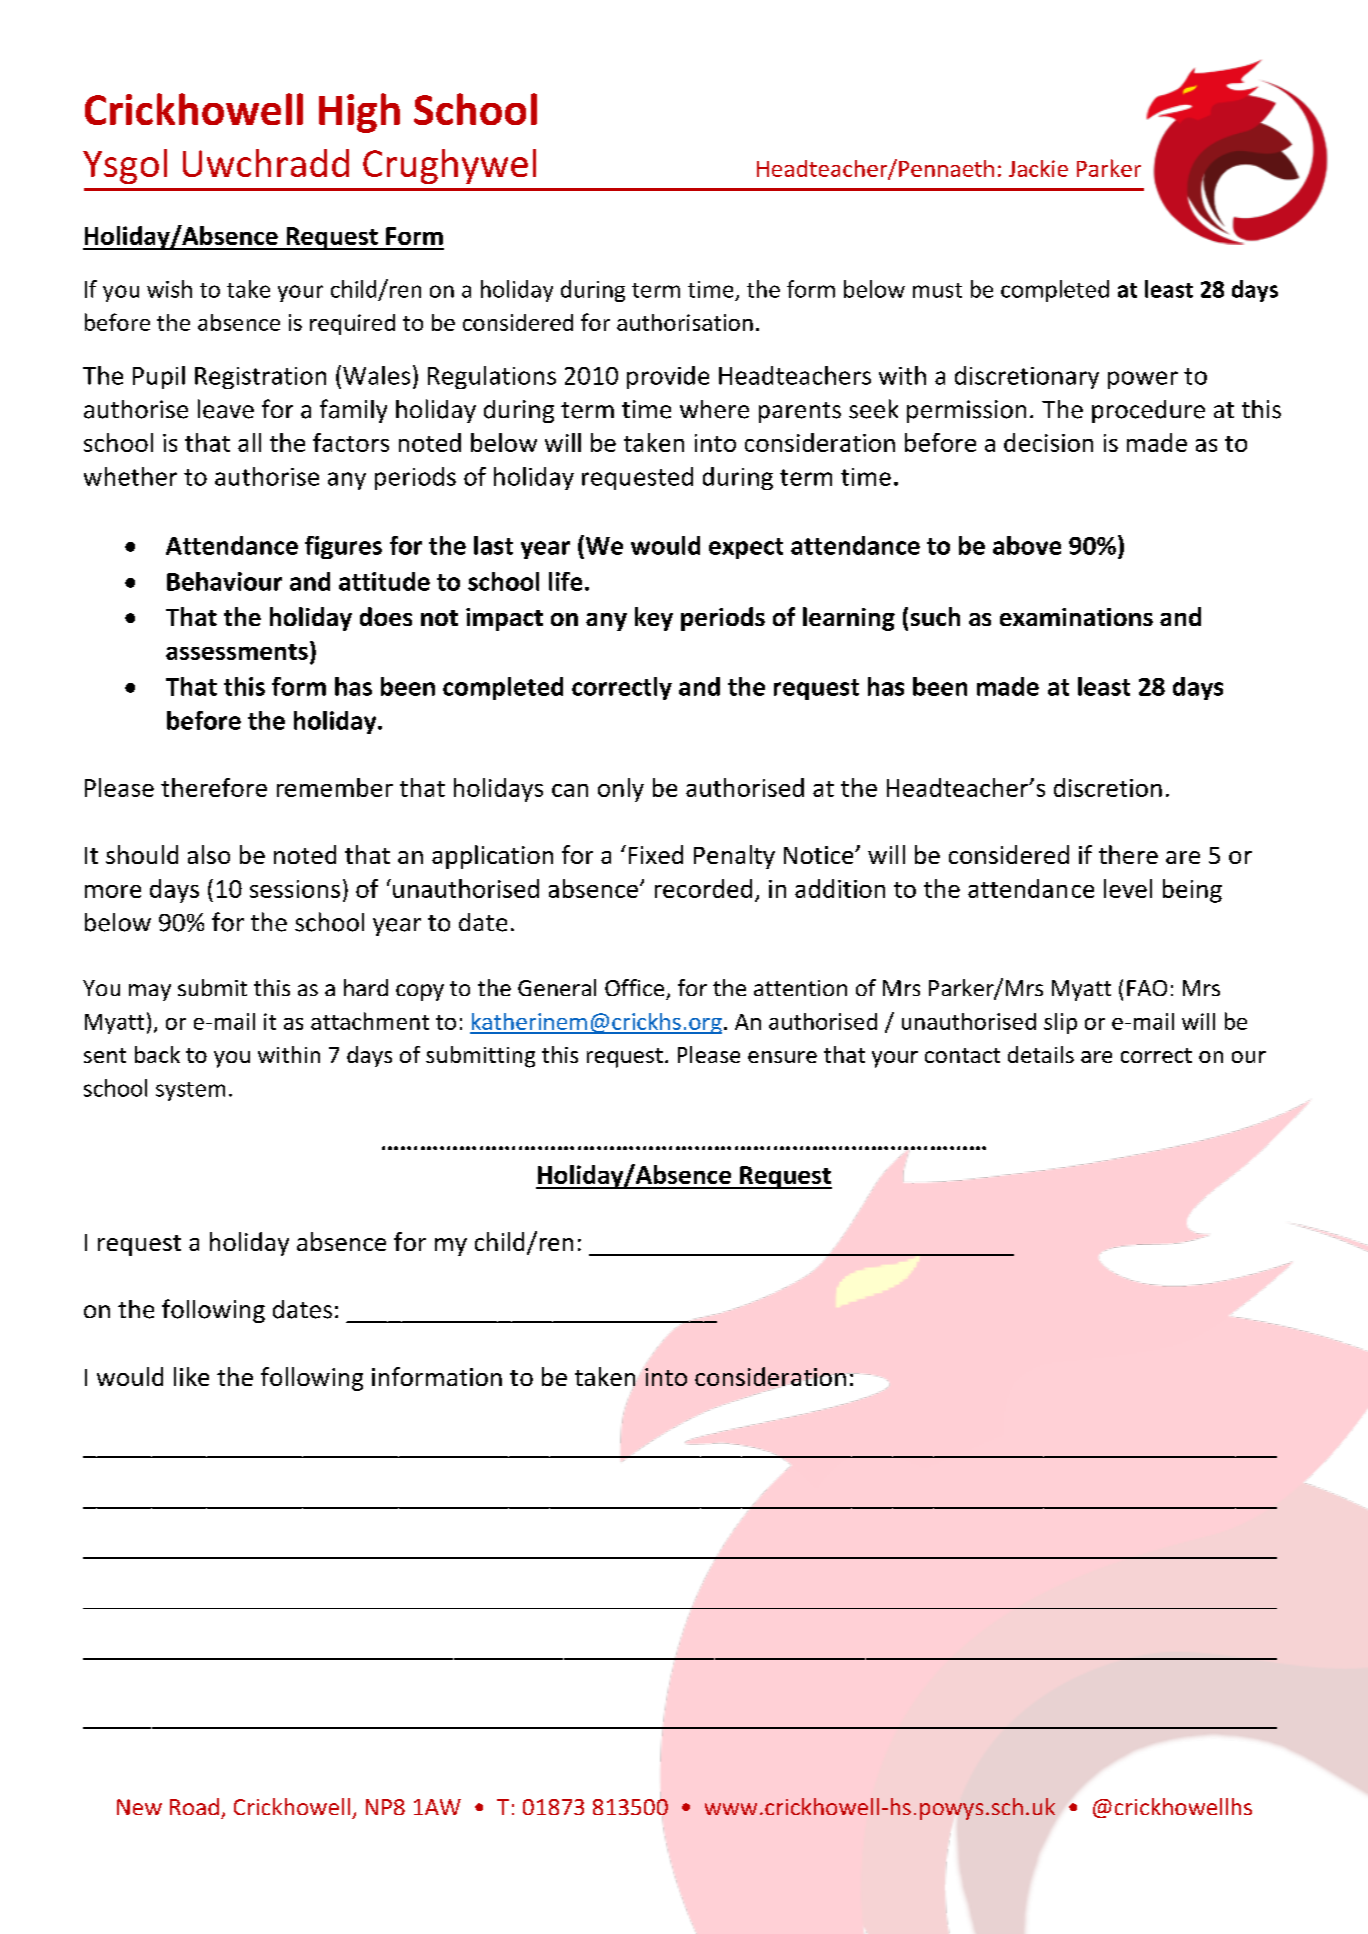 This screenshot has width=1368, height=1934. I want to click on slip, so click(1060, 1023).
